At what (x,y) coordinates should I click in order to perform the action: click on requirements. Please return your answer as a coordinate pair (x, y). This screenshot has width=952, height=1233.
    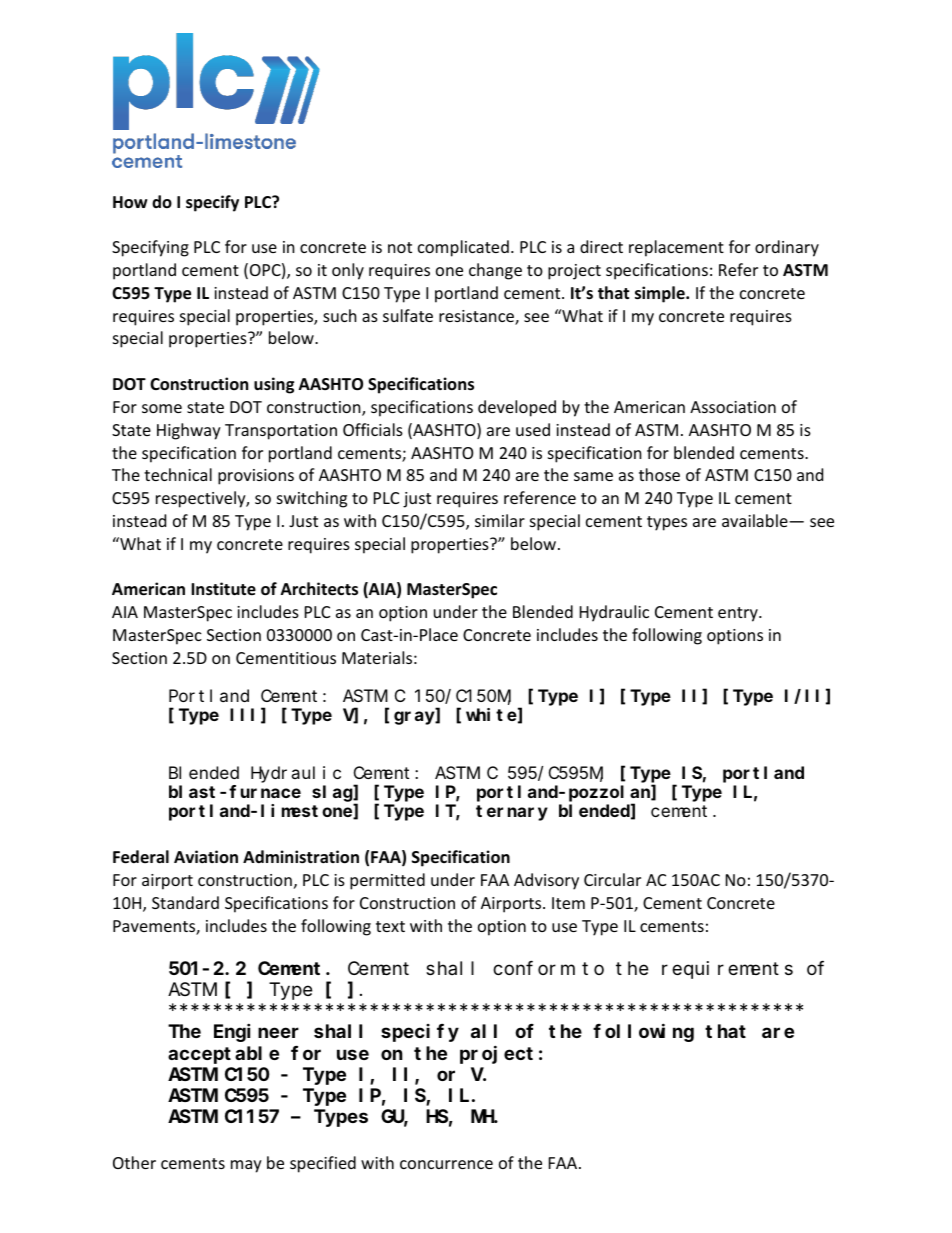
    Looking at the image, I should click on (727, 970).
